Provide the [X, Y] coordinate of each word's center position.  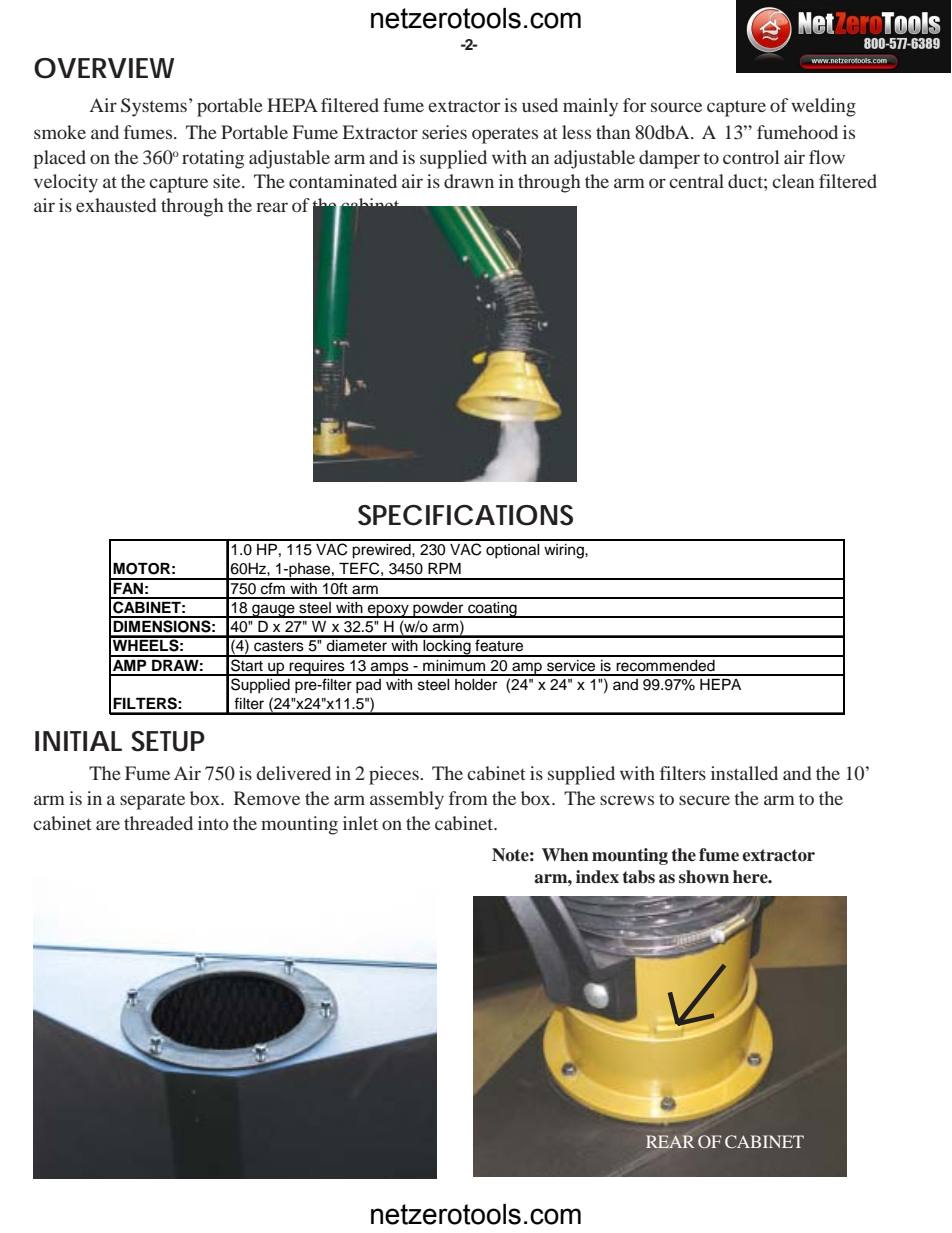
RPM [444, 568]
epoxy [388, 611]
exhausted [116, 205]
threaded [158, 823]
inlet [360, 823]
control [751, 157]
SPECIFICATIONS [465, 515]
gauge [273, 611]
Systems [154, 107]
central [696, 181]
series [444, 132]
